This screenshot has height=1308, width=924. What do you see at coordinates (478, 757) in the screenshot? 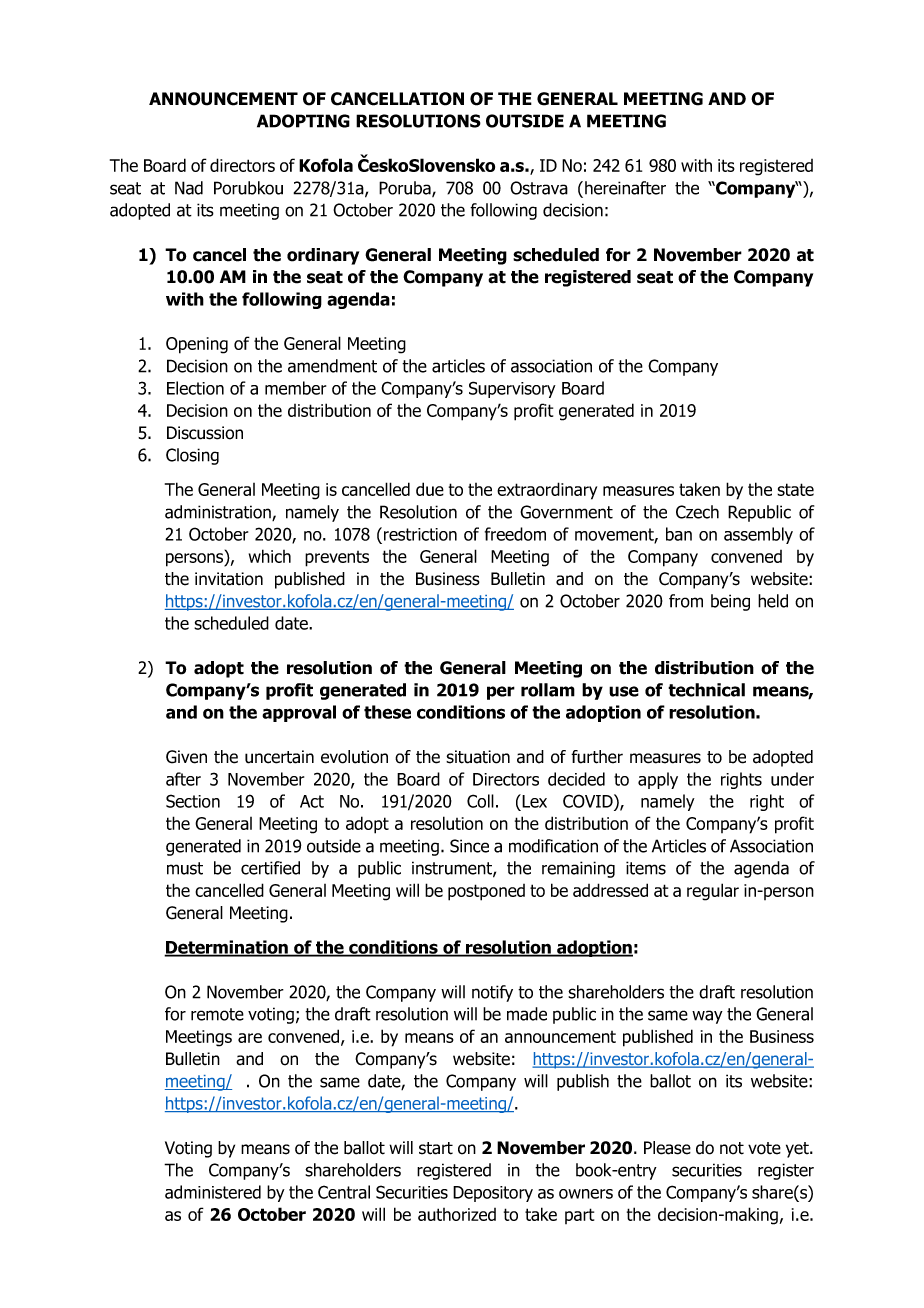
I see `situation` at bounding box center [478, 757].
